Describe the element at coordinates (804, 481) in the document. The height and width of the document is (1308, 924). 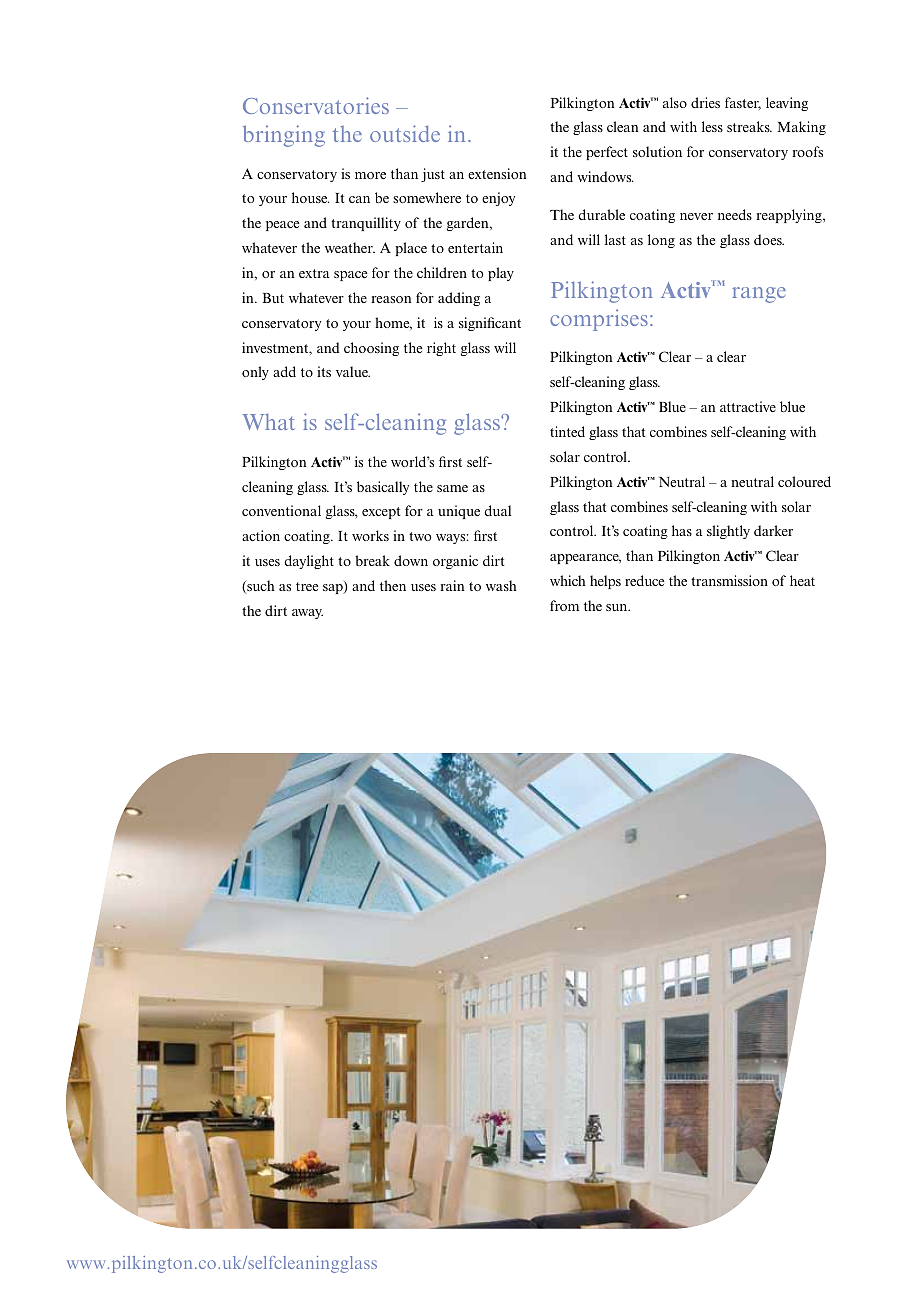
I see `coloured` at that location.
